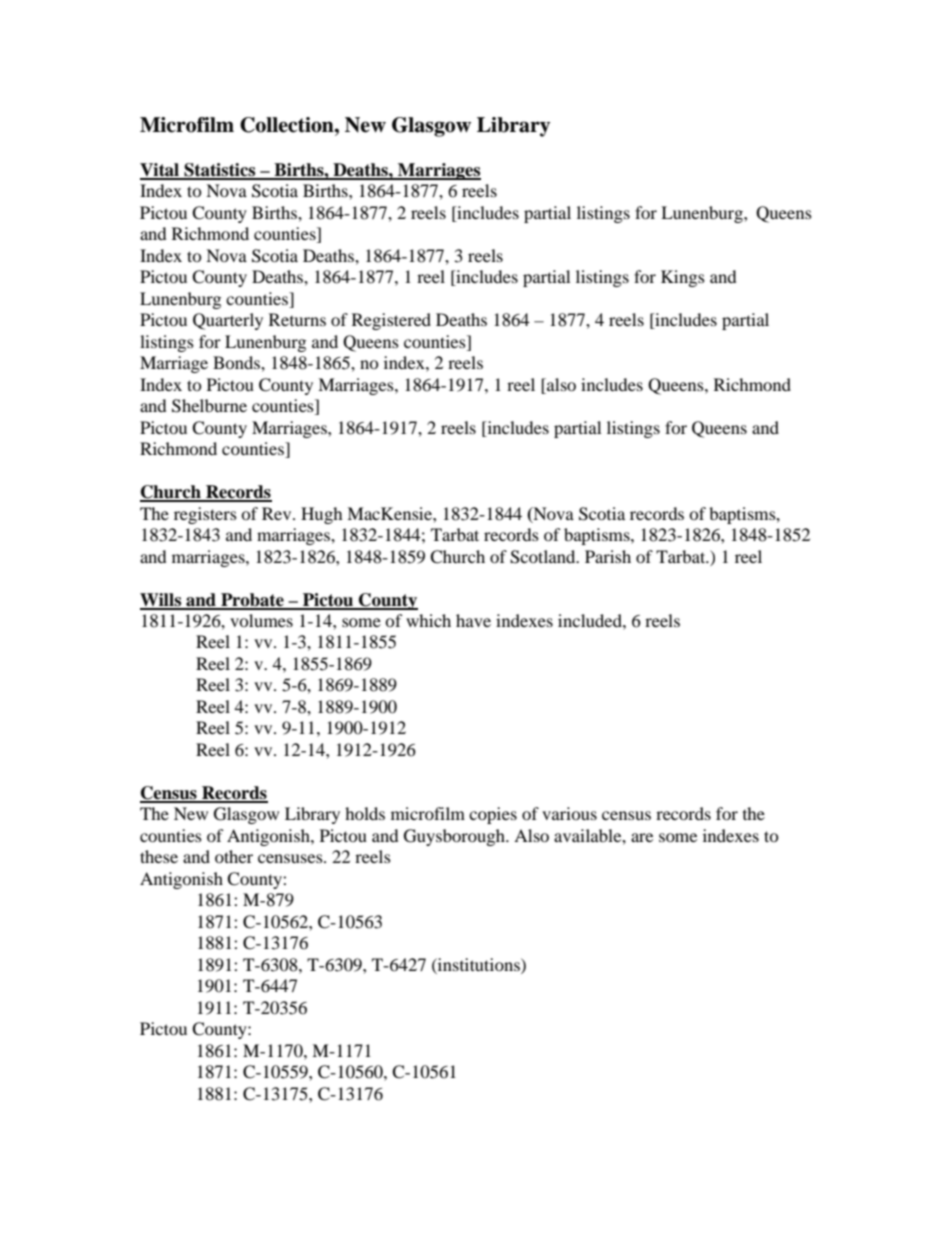  What do you see at coordinates (228, 321) in the document?
I see `Quarterly` at bounding box center [228, 321].
